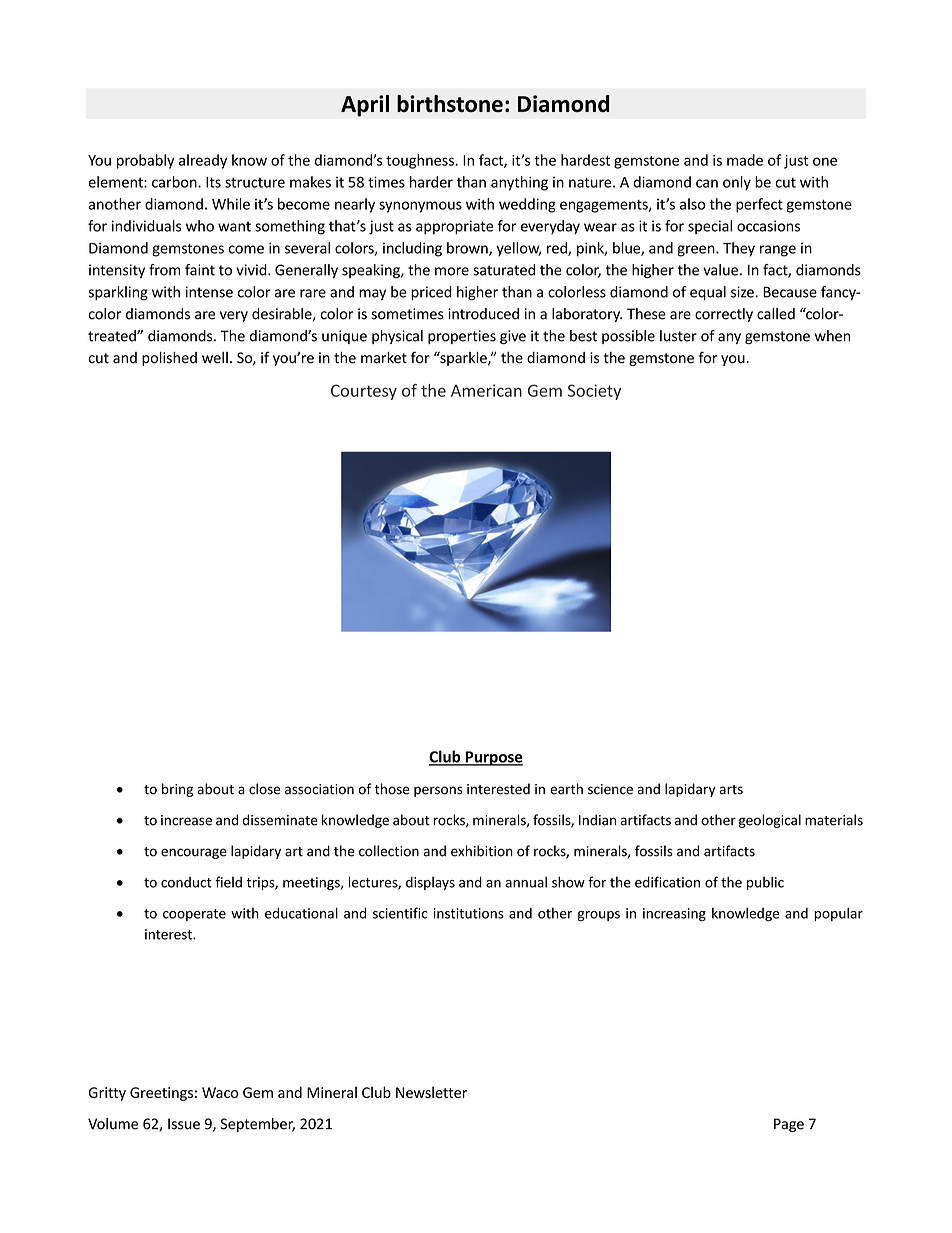  I want to click on Waco, so click(220, 1092).
